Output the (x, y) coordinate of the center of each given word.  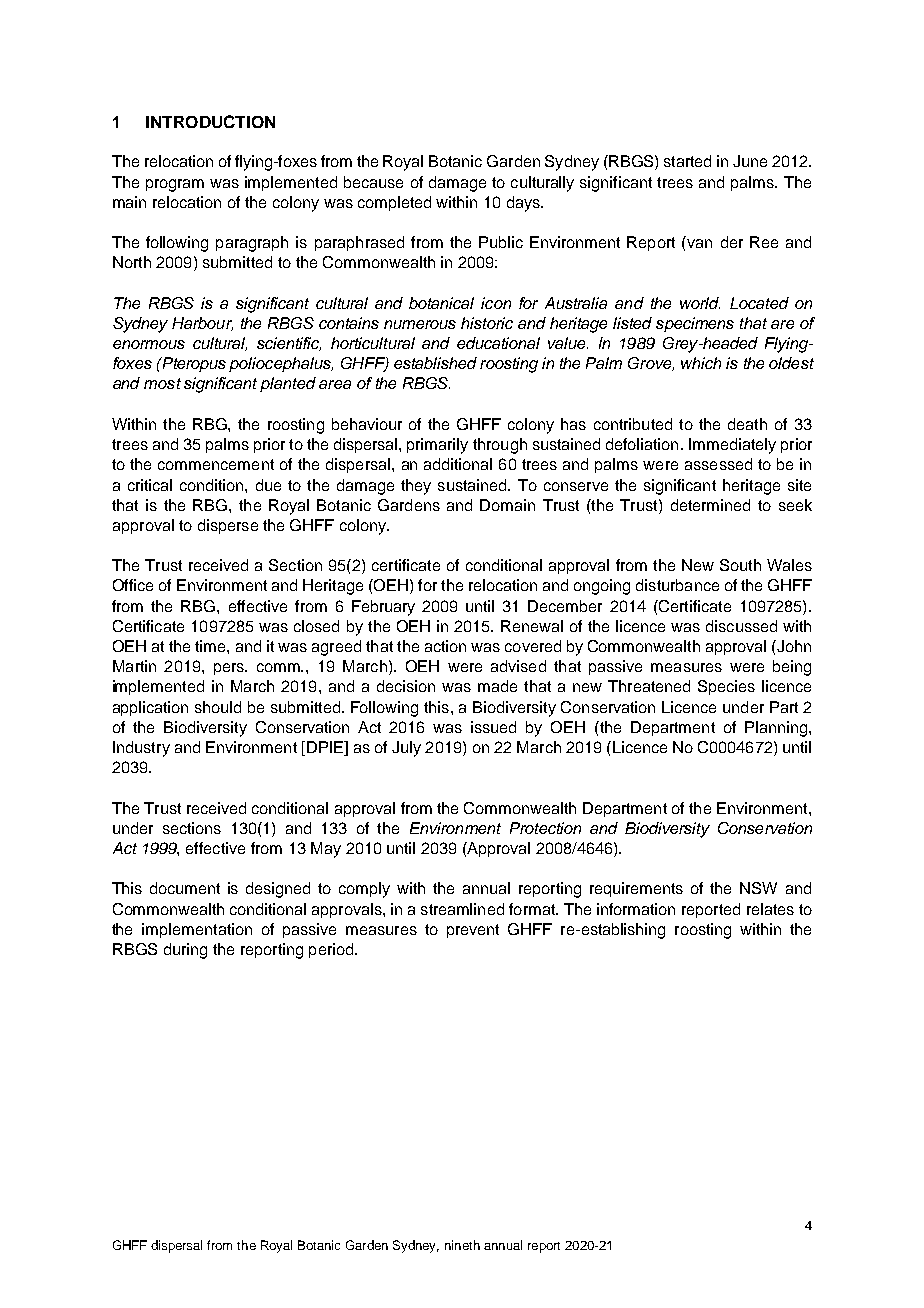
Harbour (202, 324)
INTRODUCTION (210, 121)
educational (498, 343)
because (373, 182)
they (416, 487)
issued (493, 727)
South (740, 565)
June (750, 161)
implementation (197, 930)
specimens (695, 324)
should (218, 707)
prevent (473, 931)
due (268, 485)
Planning (776, 729)
